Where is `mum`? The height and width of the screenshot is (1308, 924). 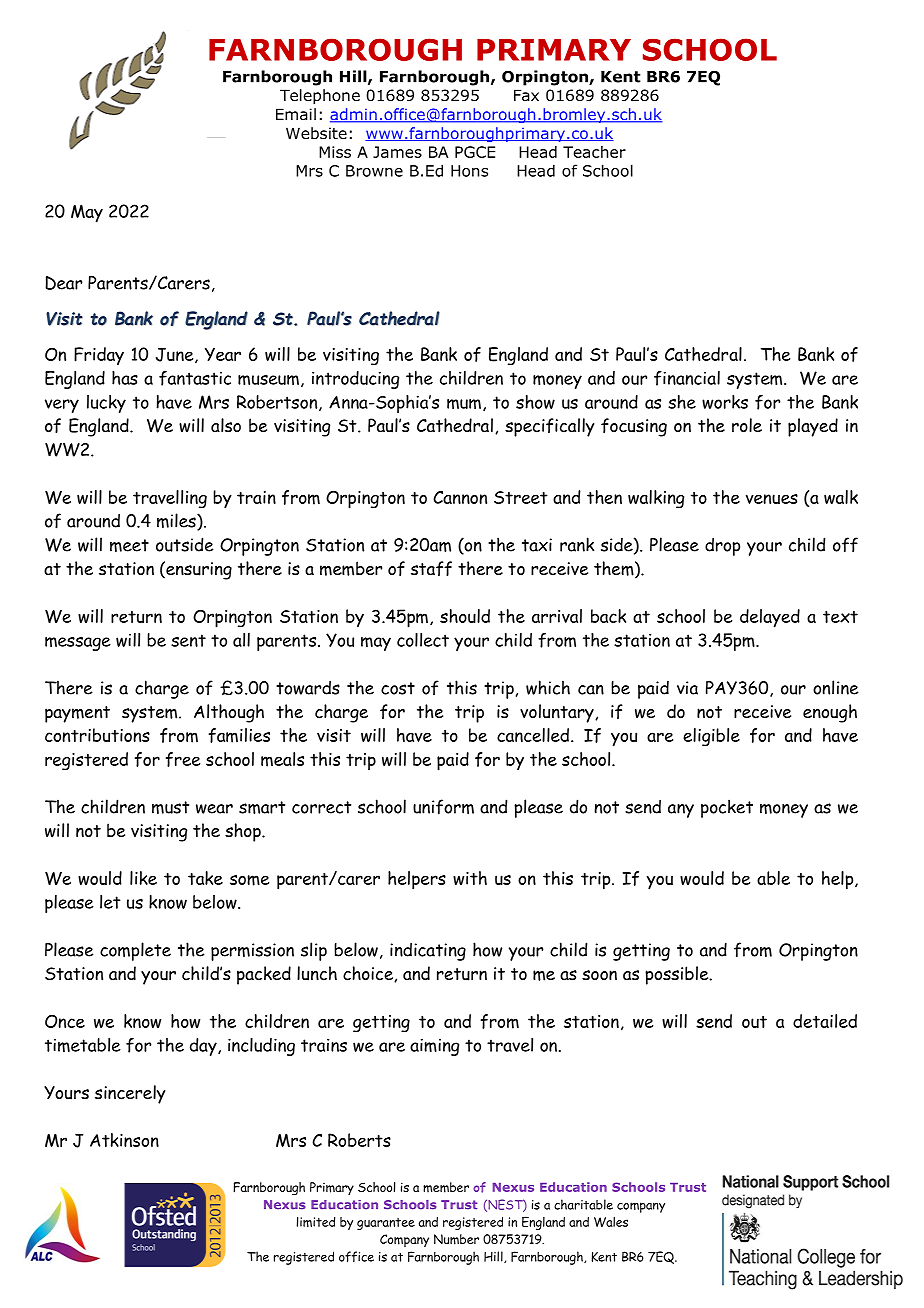 mum is located at coordinates (464, 404).
